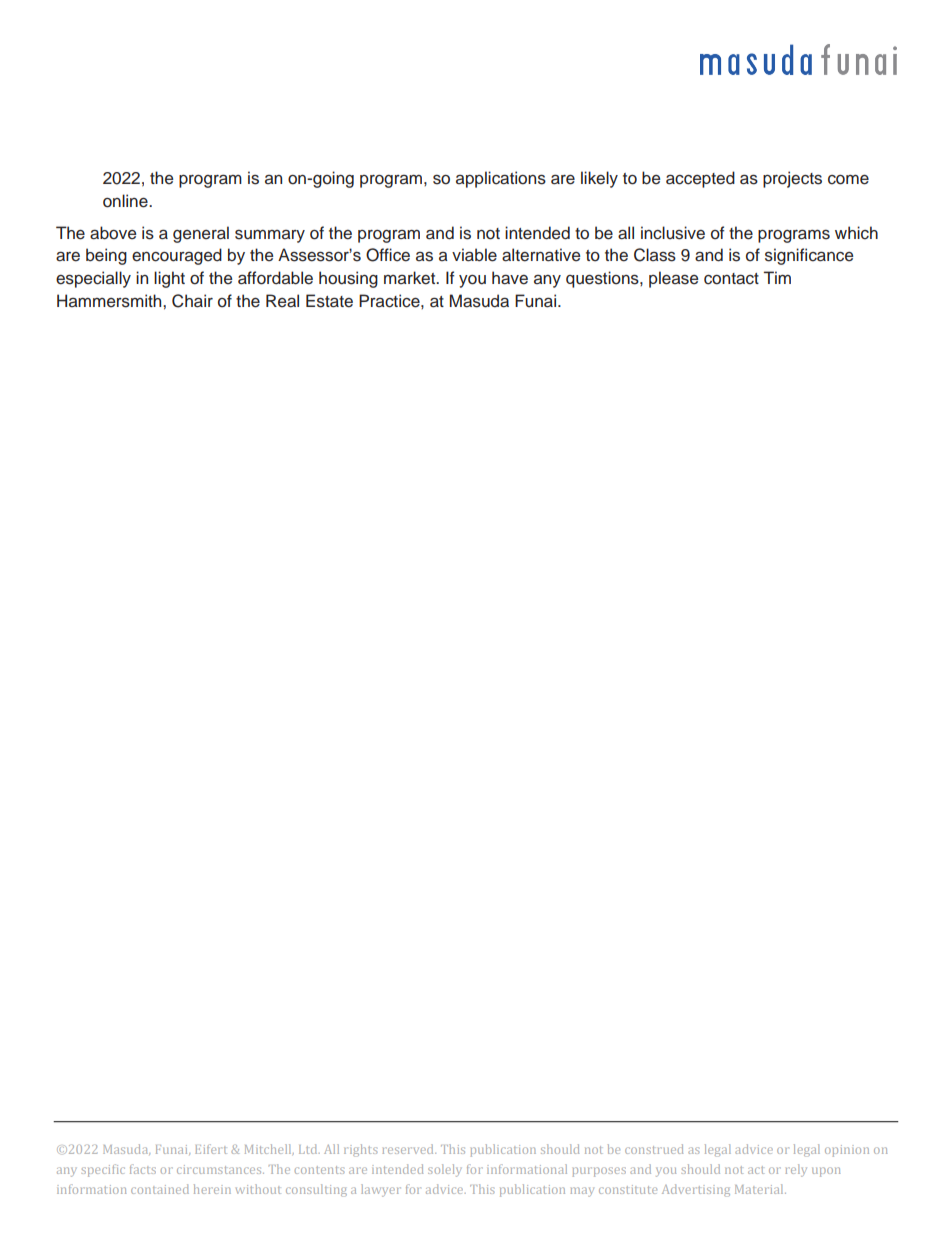 The height and width of the image is (1233, 952). What do you see at coordinates (192, 301) in the image?
I see `Chair` at bounding box center [192, 301].
